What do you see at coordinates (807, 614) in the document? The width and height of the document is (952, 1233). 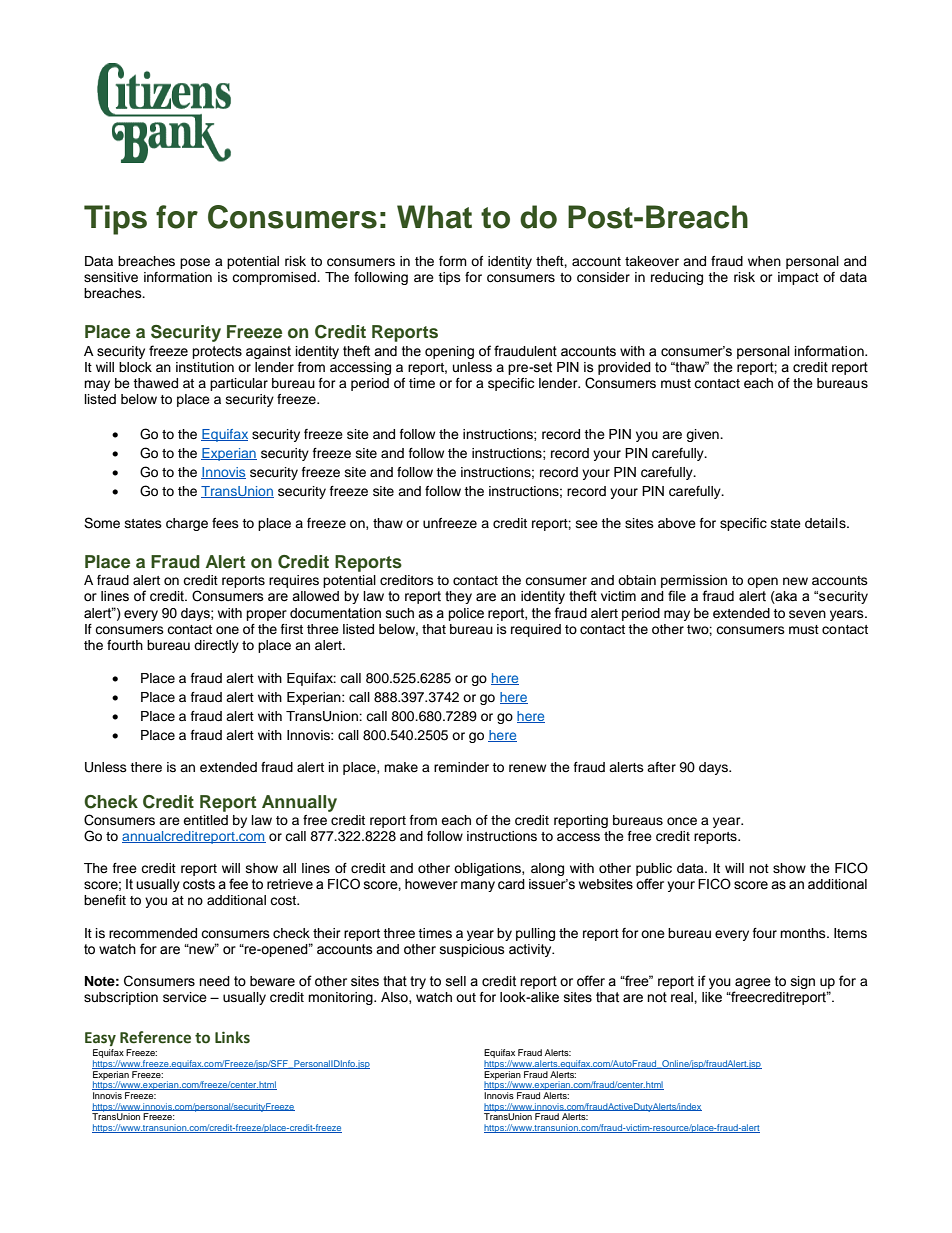 I see `seven` at bounding box center [807, 614].
